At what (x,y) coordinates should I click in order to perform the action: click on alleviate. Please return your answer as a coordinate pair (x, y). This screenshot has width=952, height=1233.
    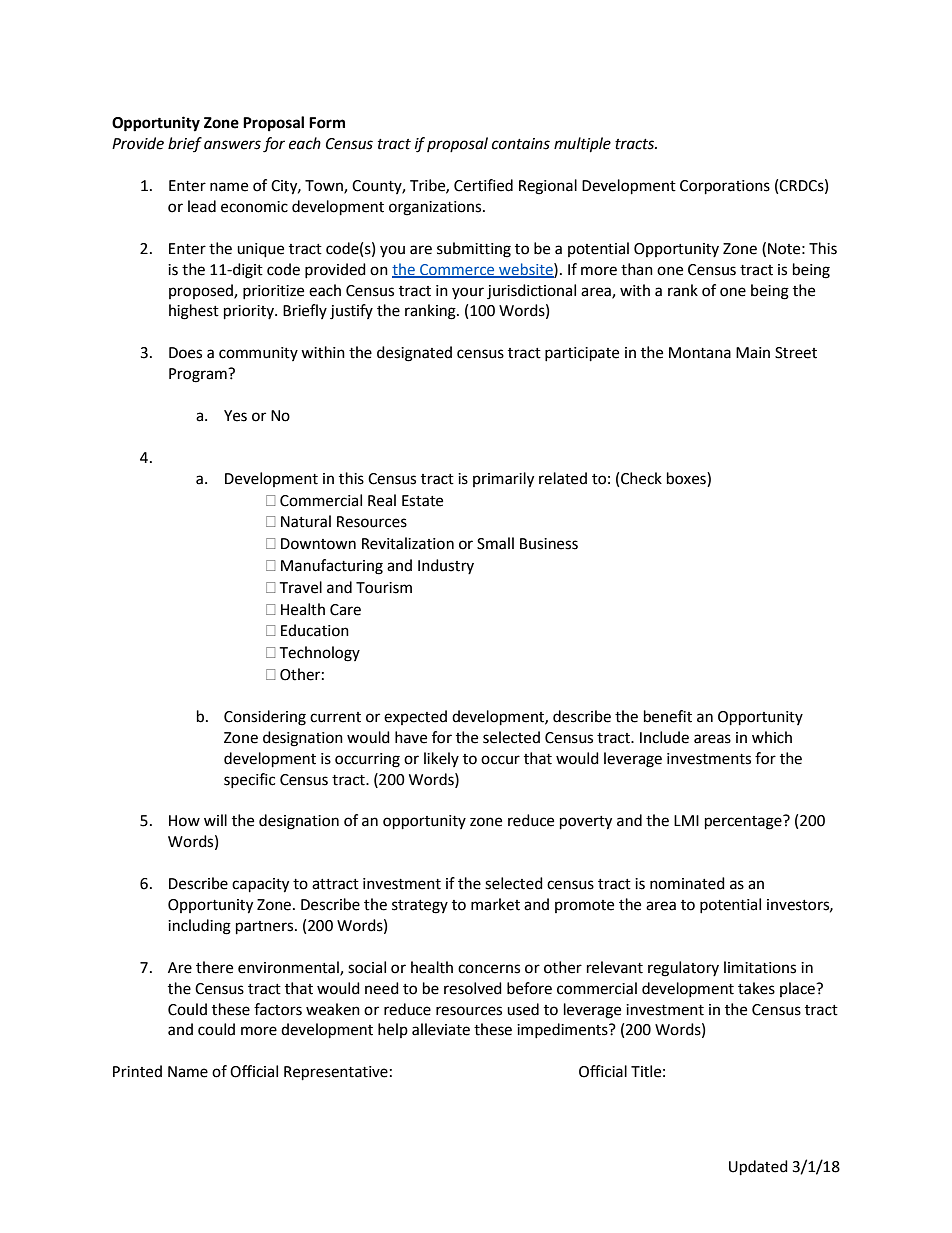
    Looking at the image, I should click on (441, 1029).
